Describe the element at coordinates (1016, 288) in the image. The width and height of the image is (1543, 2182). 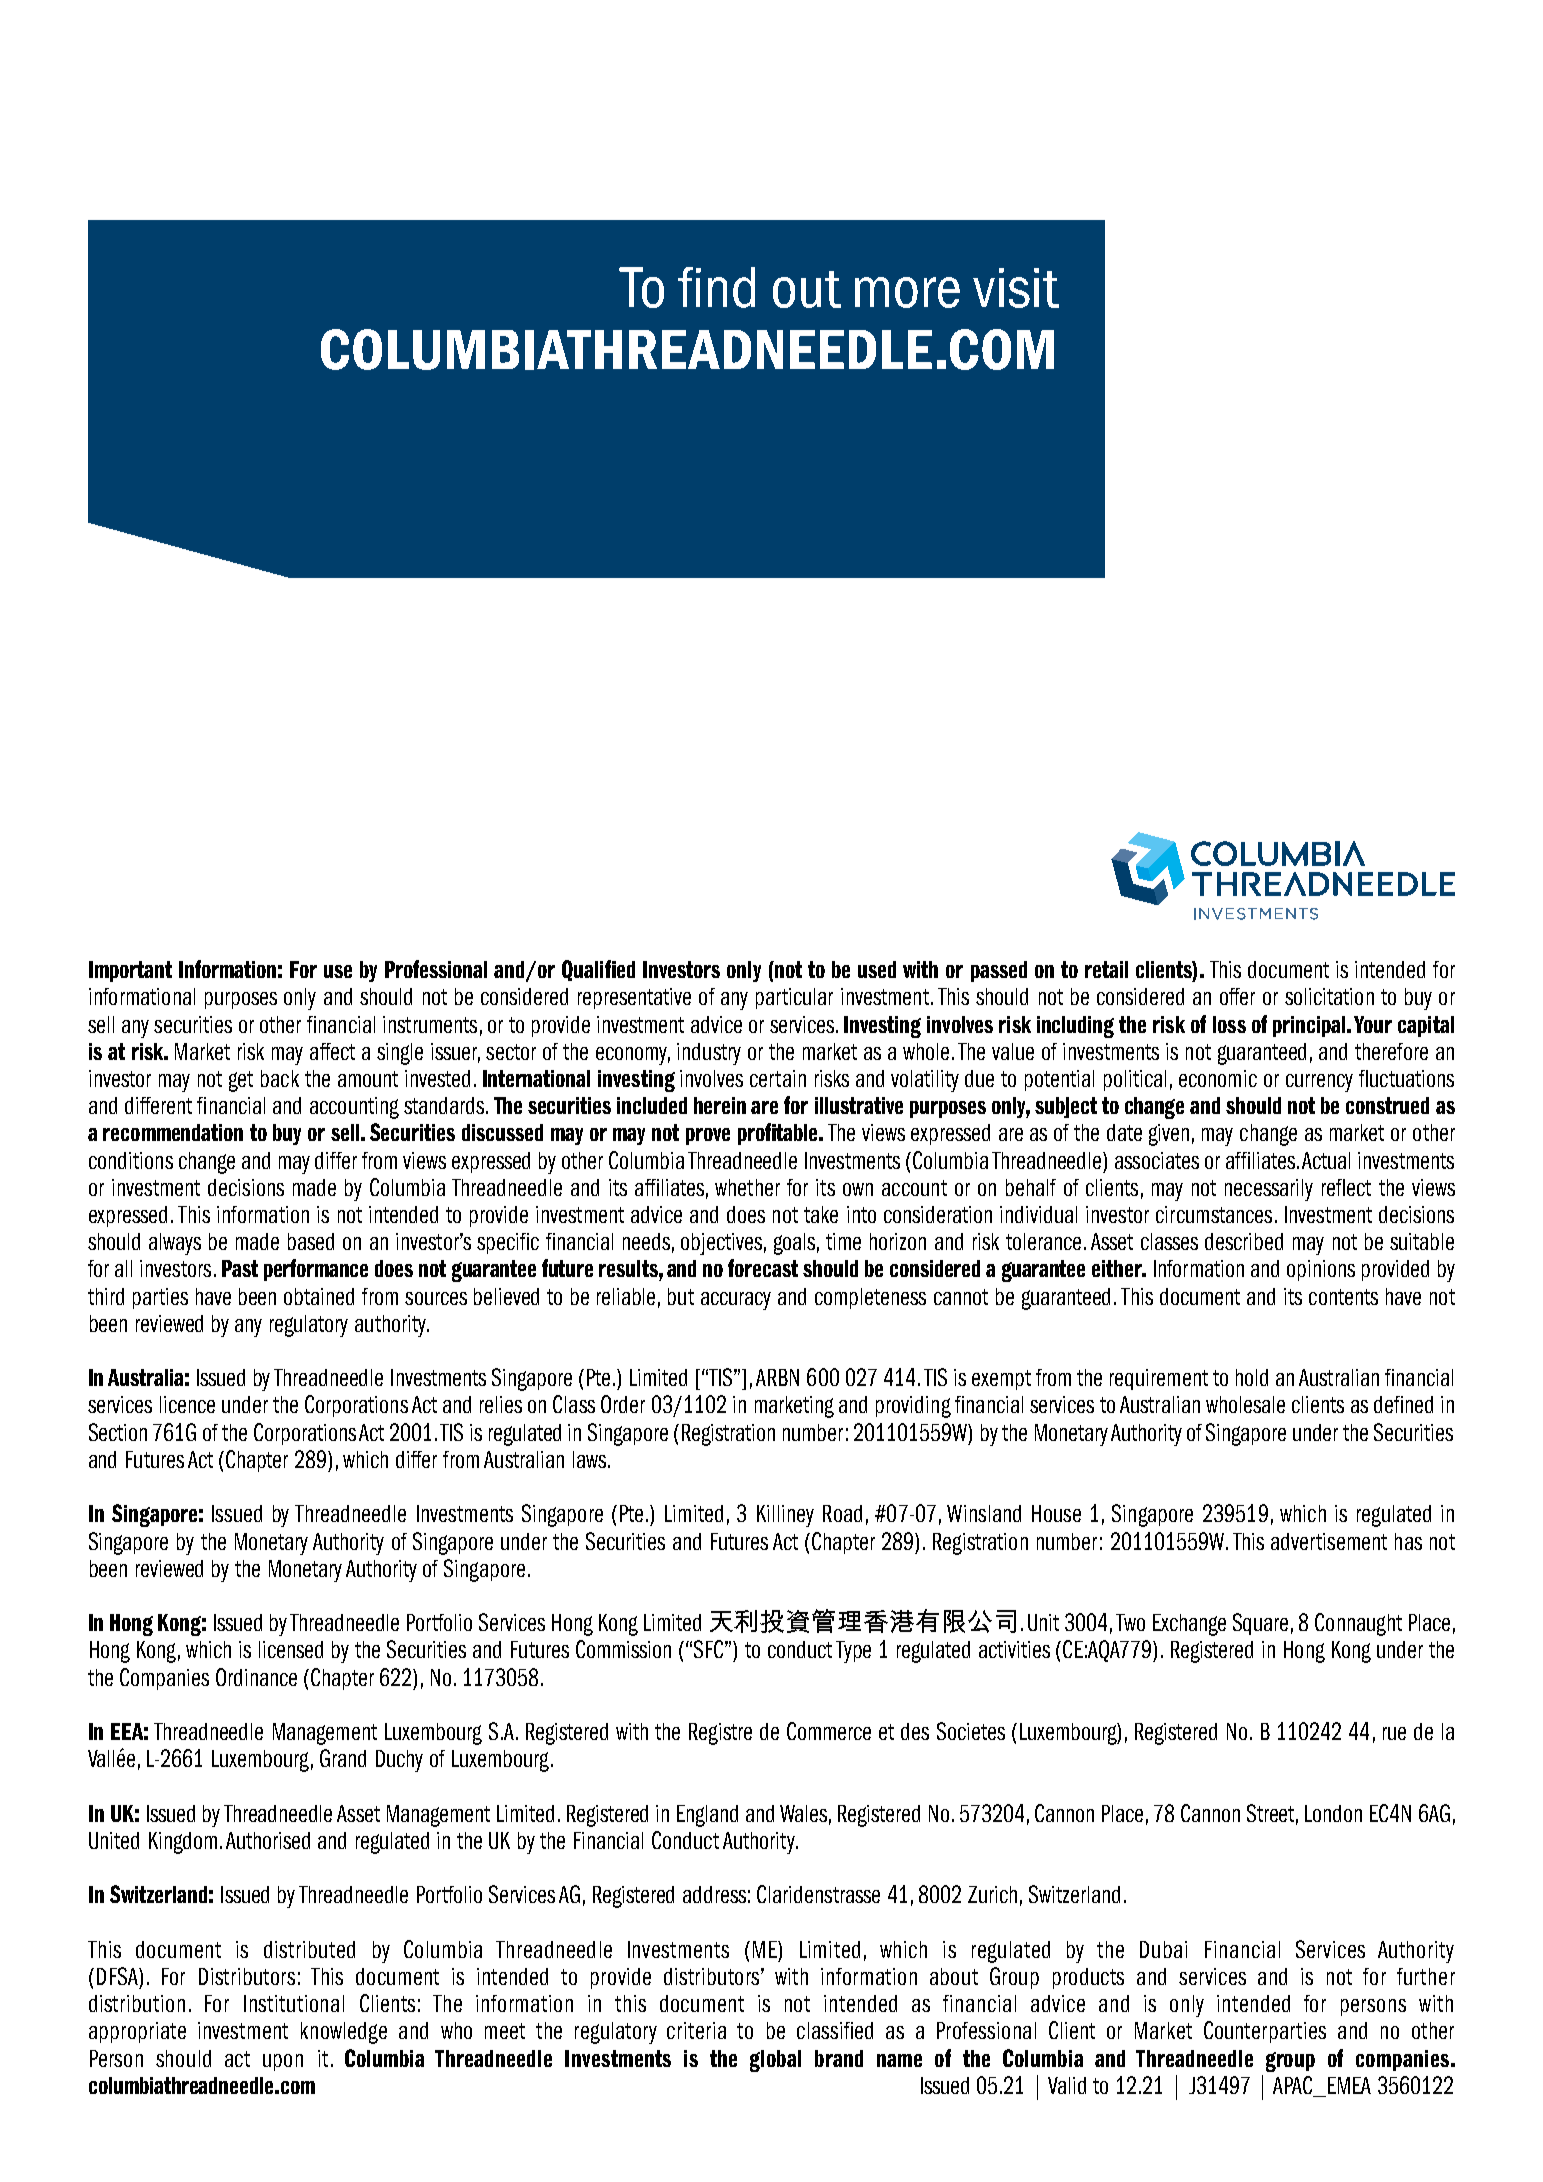
I see `visit` at that location.
